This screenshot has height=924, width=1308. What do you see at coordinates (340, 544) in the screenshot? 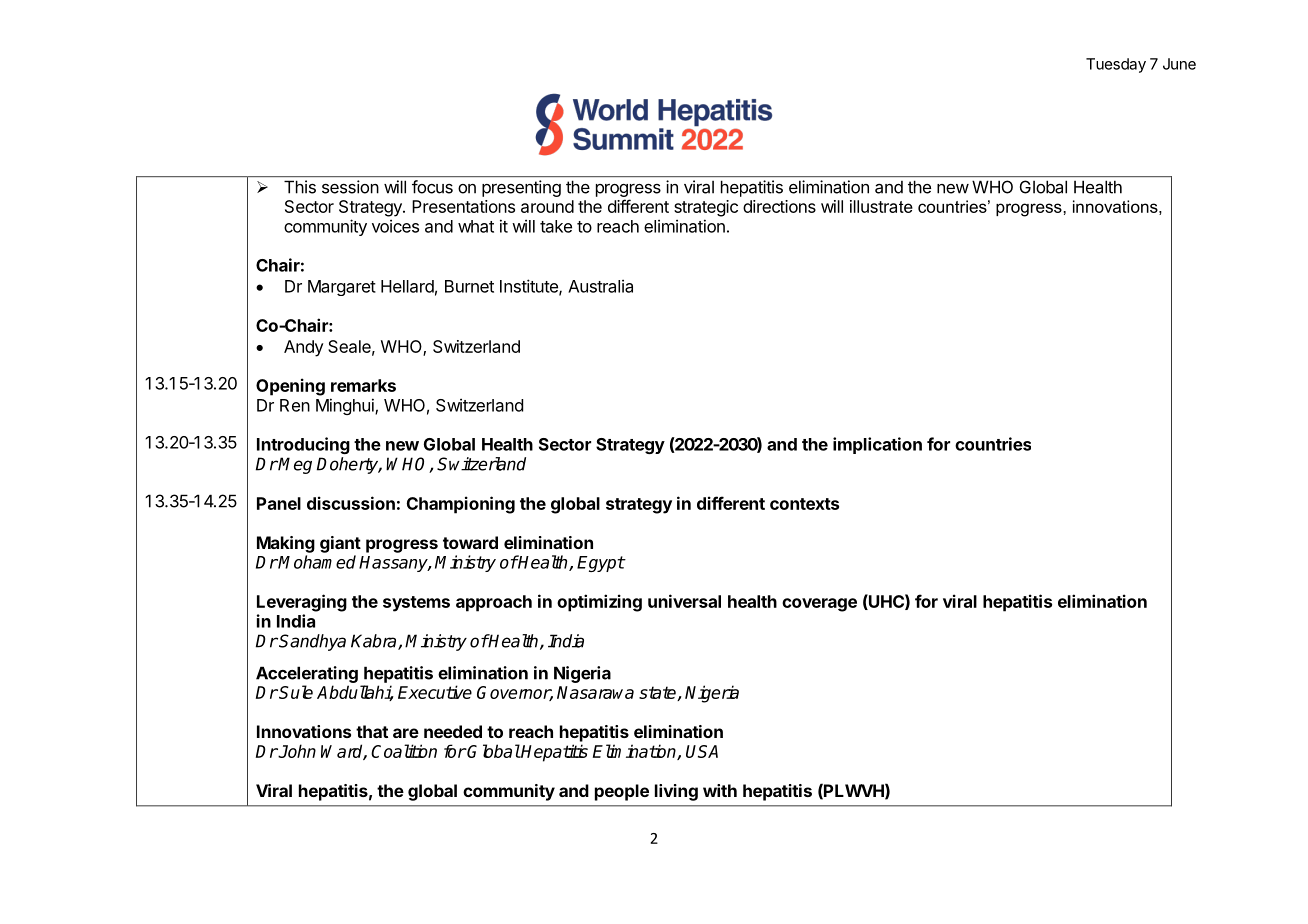
I see `giant` at bounding box center [340, 544].
